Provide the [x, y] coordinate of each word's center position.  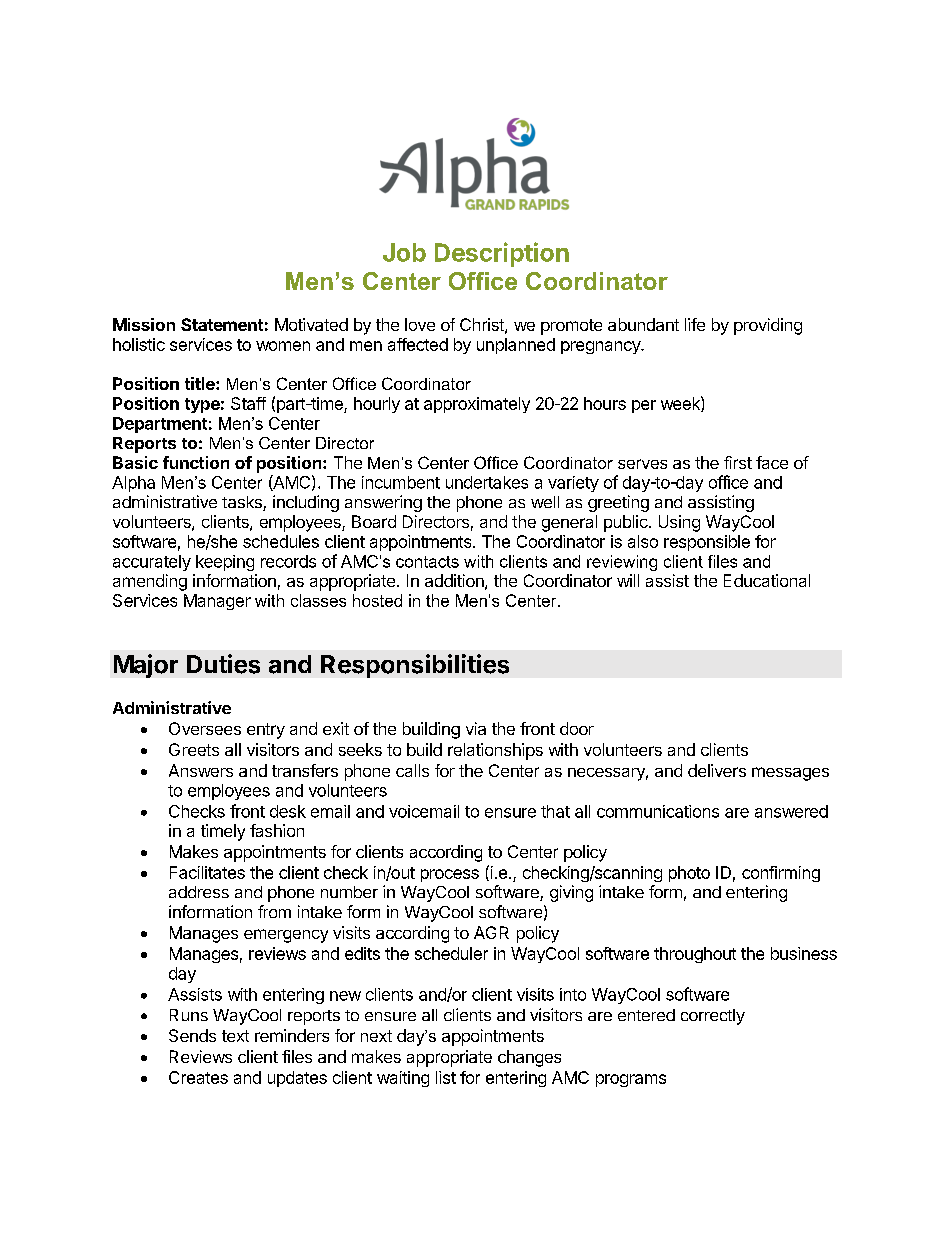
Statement [222, 324]
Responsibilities [415, 666]
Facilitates [207, 872]
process [450, 875]
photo [689, 874]
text [235, 1036]
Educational [767, 580]
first [738, 462]
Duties [223, 664]
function [196, 462]
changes [529, 1058]
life [695, 324]
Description [502, 254]
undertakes [487, 482]
